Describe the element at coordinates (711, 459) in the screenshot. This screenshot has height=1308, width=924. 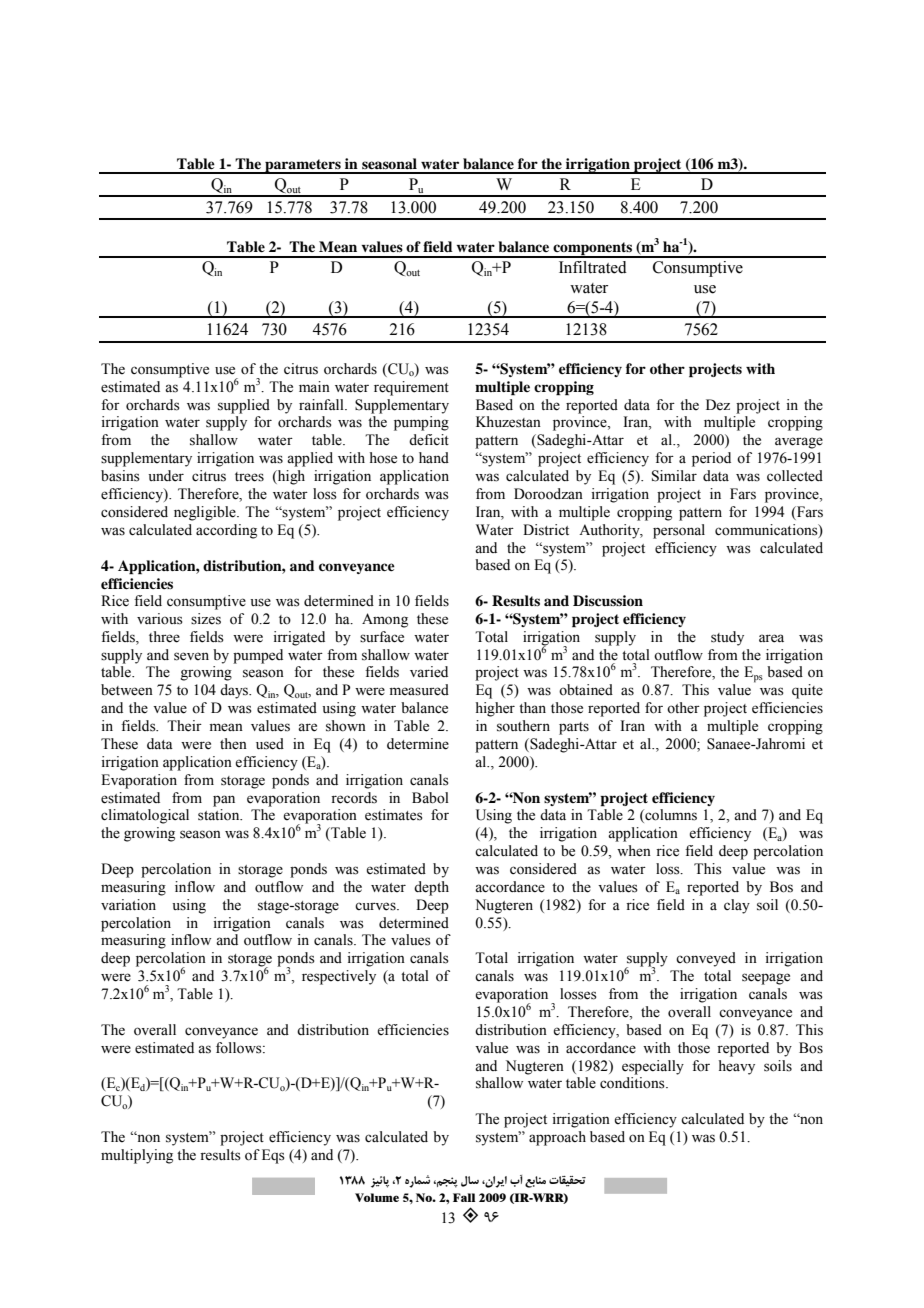
I see `period` at that location.
